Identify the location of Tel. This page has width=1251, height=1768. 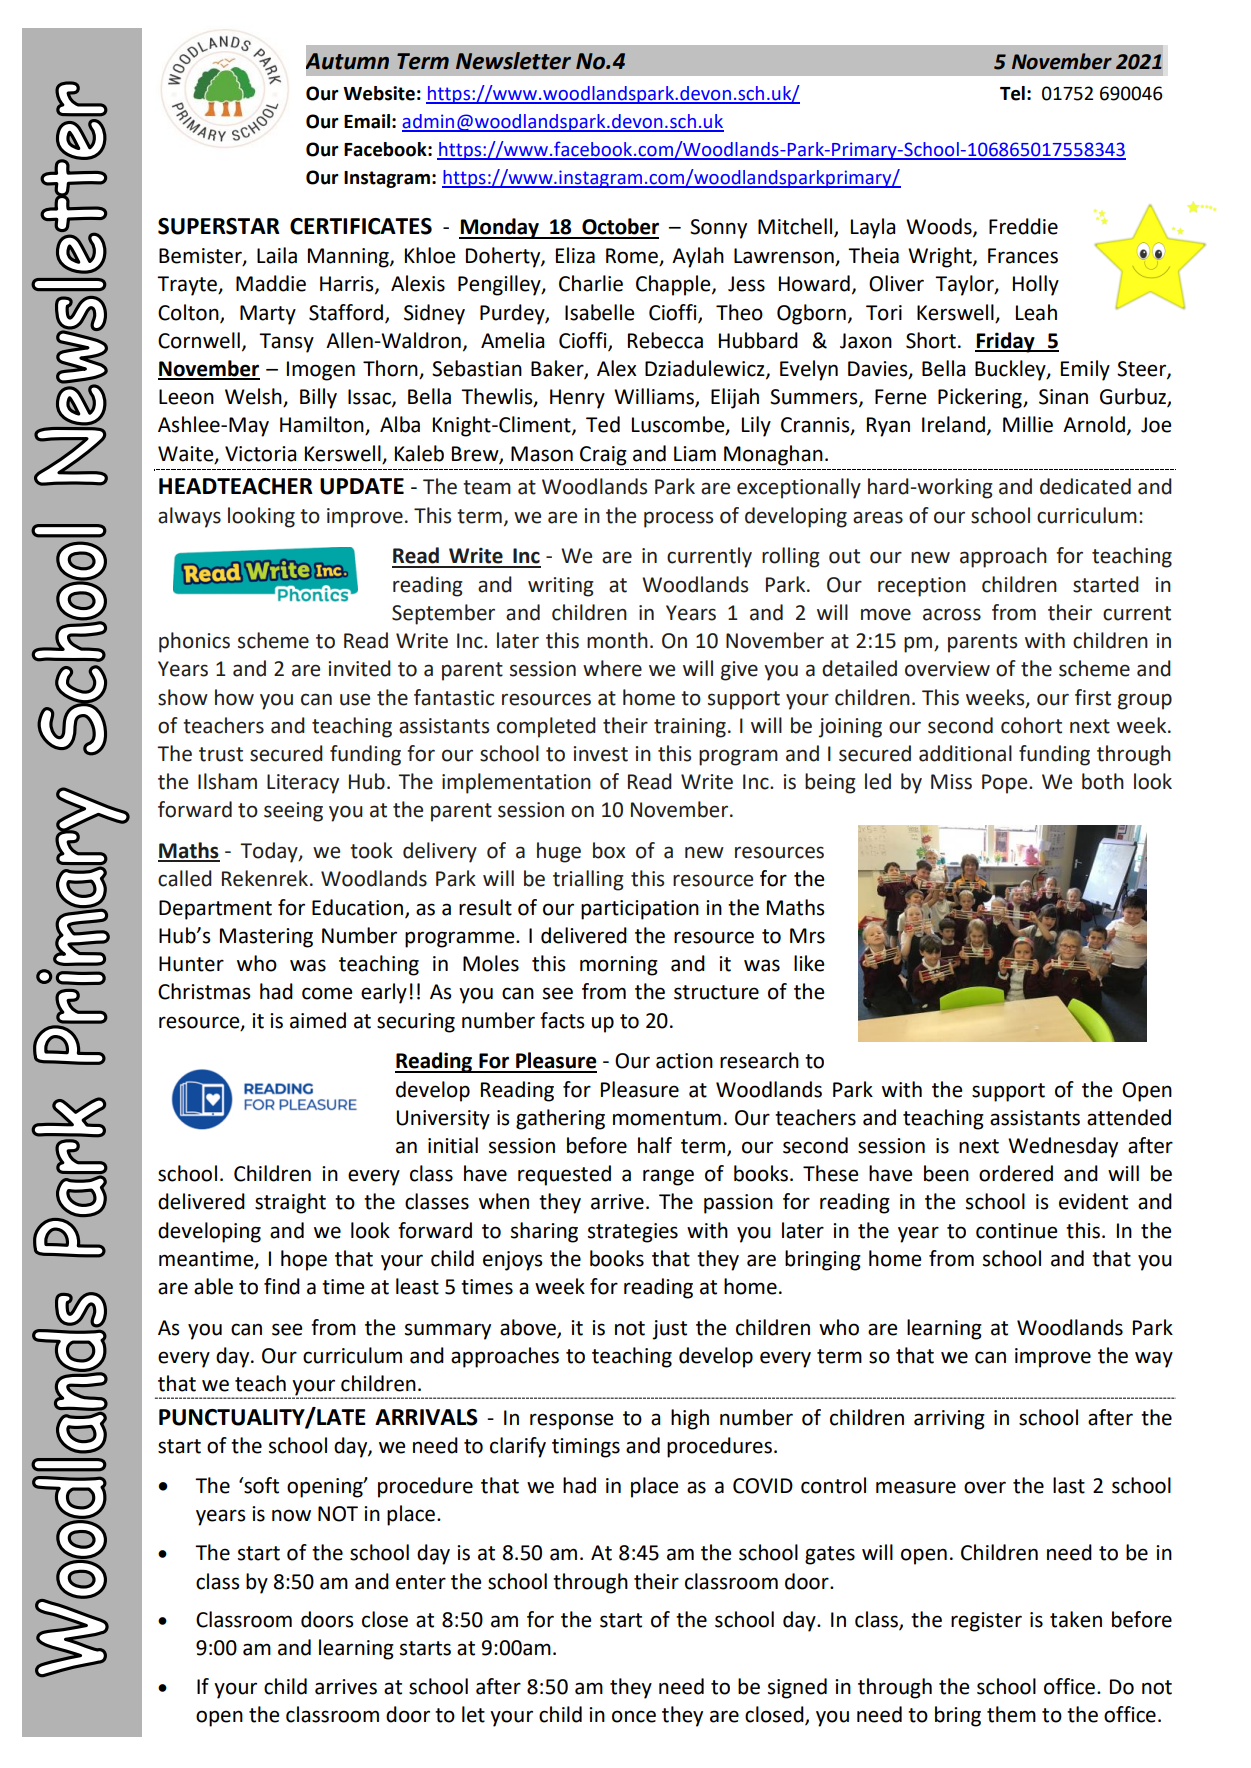
(1012, 93).
